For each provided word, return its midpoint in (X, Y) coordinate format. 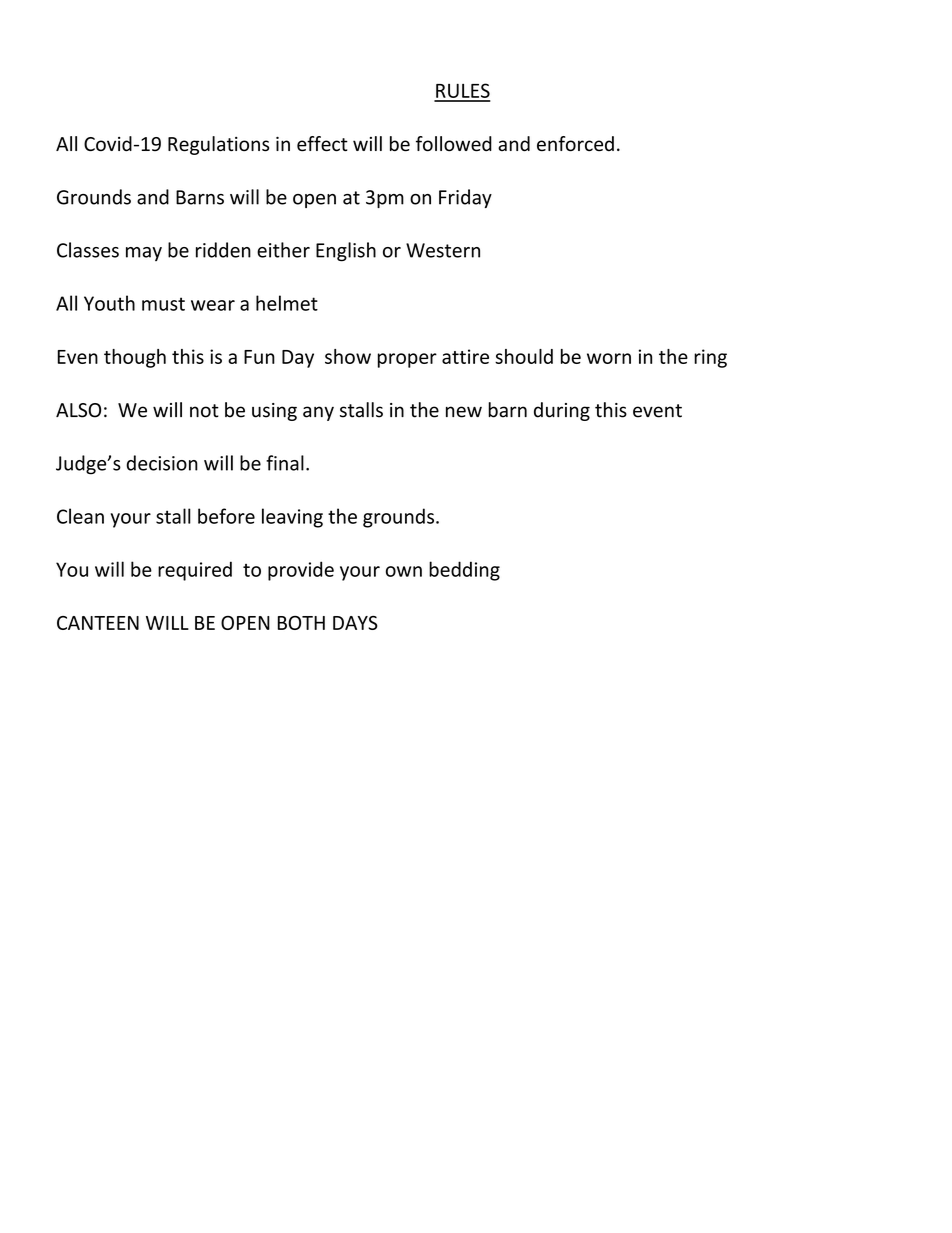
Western (443, 250)
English (346, 252)
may (144, 254)
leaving (292, 518)
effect (322, 144)
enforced (575, 144)
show (348, 356)
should (524, 356)
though (135, 358)
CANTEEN (98, 623)
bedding (464, 571)
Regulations (218, 145)
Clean (80, 516)
